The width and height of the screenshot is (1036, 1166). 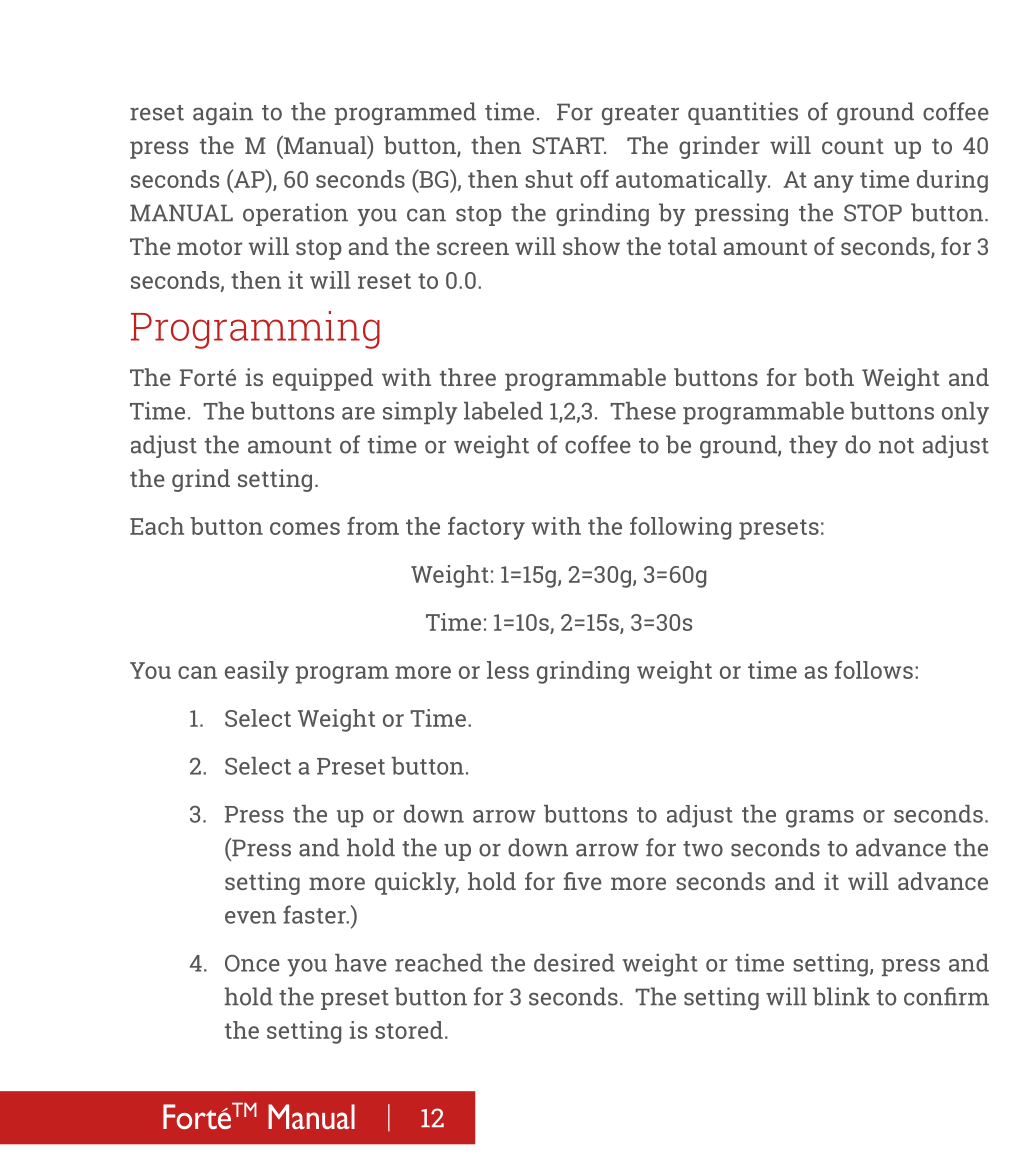 What do you see at coordinates (305, 528) in the screenshot?
I see `comes` at bounding box center [305, 528].
